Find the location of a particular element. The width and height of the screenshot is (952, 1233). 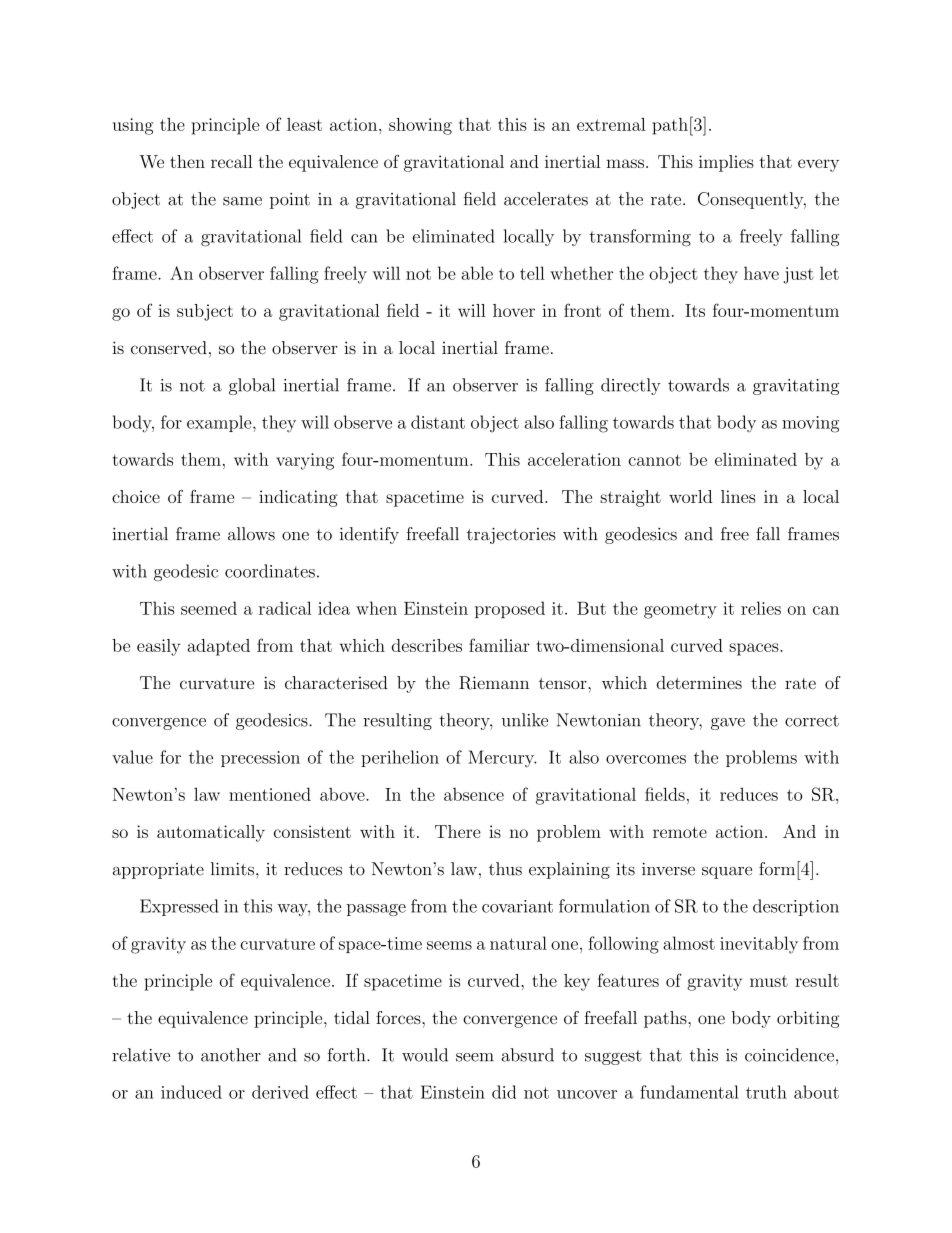

recall is located at coordinates (232, 161).
